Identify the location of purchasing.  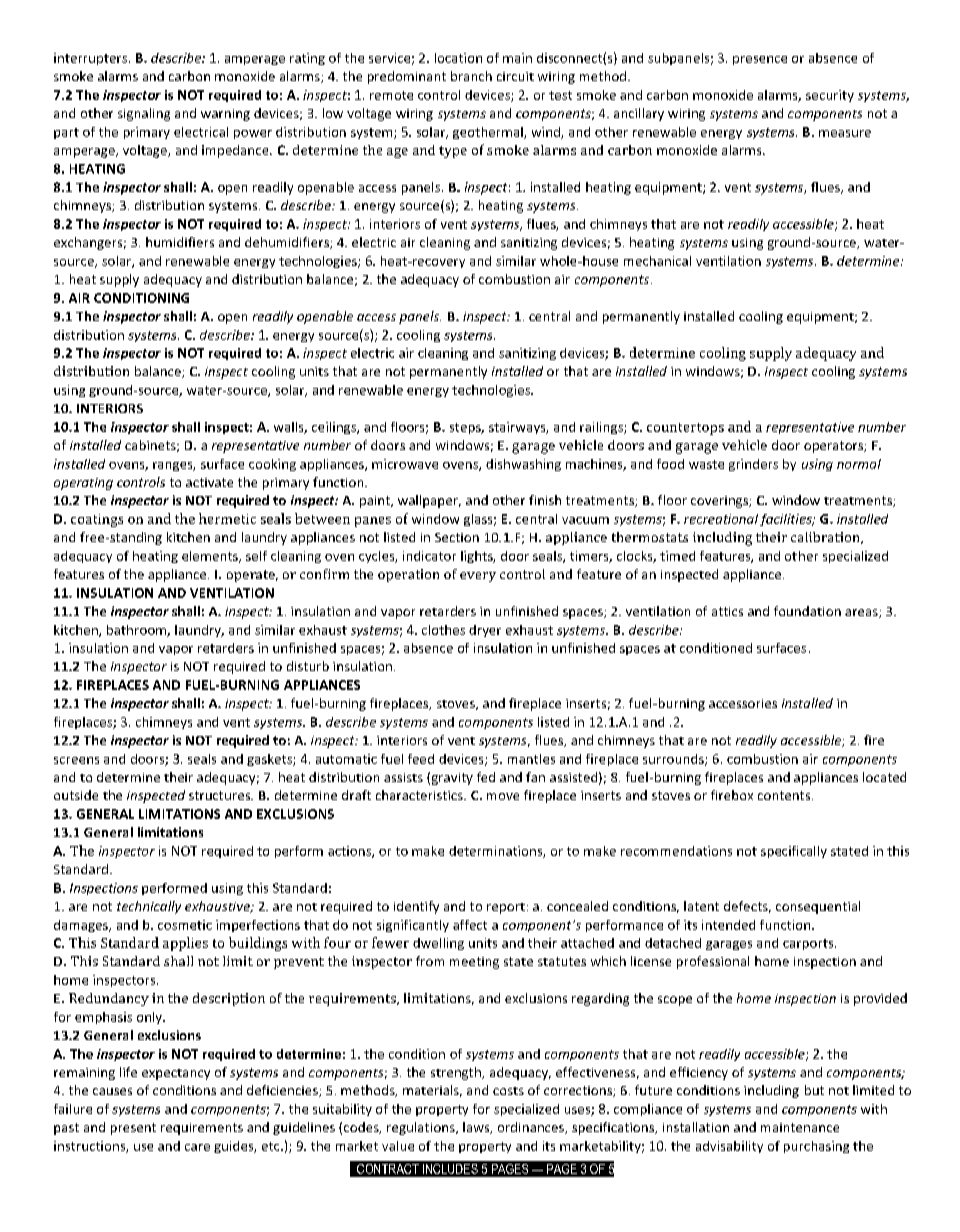
(816, 1147).
